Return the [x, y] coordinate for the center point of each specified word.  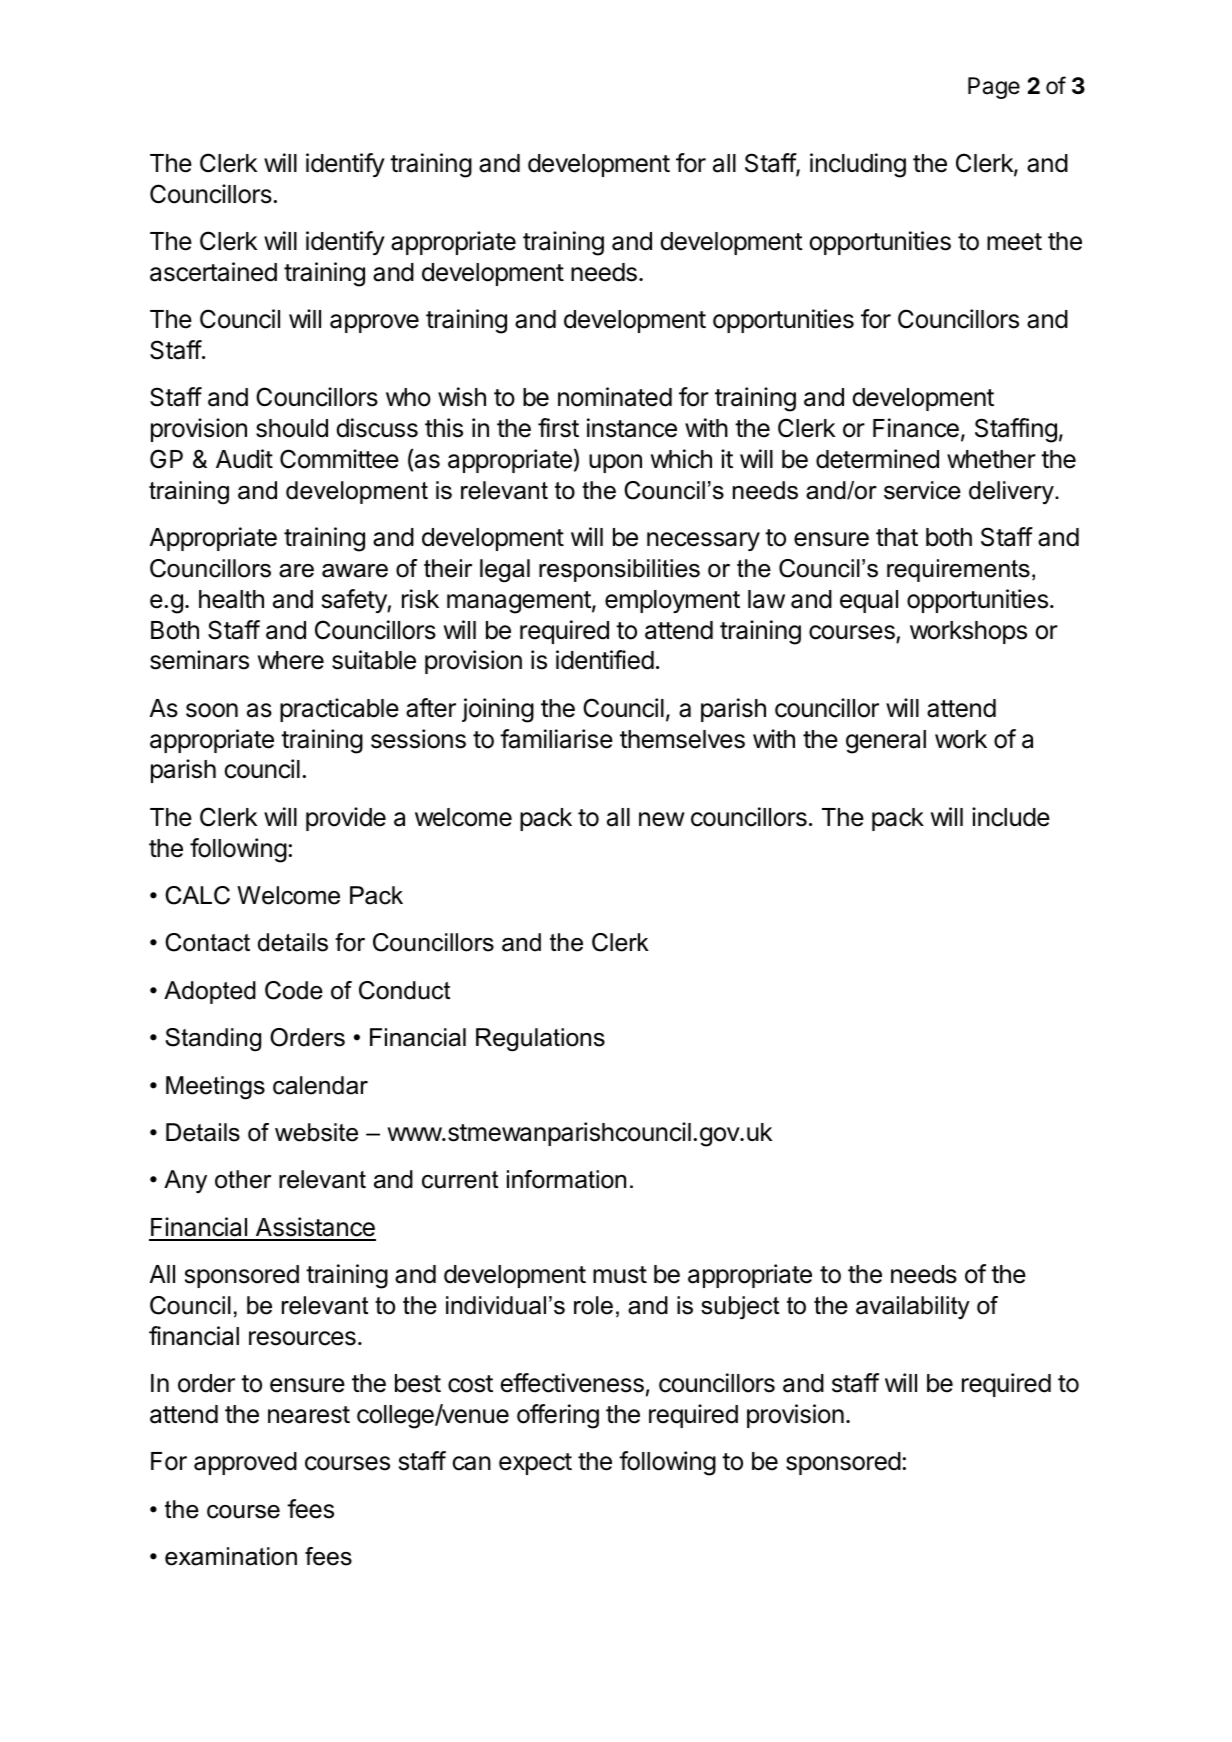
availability [913, 1308]
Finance [916, 428]
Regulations [540, 1040]
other [243, 1179]
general [886, 742]
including [858, 165]
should [292, 428]
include [1011, 817]
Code [294, 990]
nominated [615, 397]
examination [231, 1556]
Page [994, 88]
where [291, 660]
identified [605, 660]
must [620, 1275]
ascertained [213, 272]
